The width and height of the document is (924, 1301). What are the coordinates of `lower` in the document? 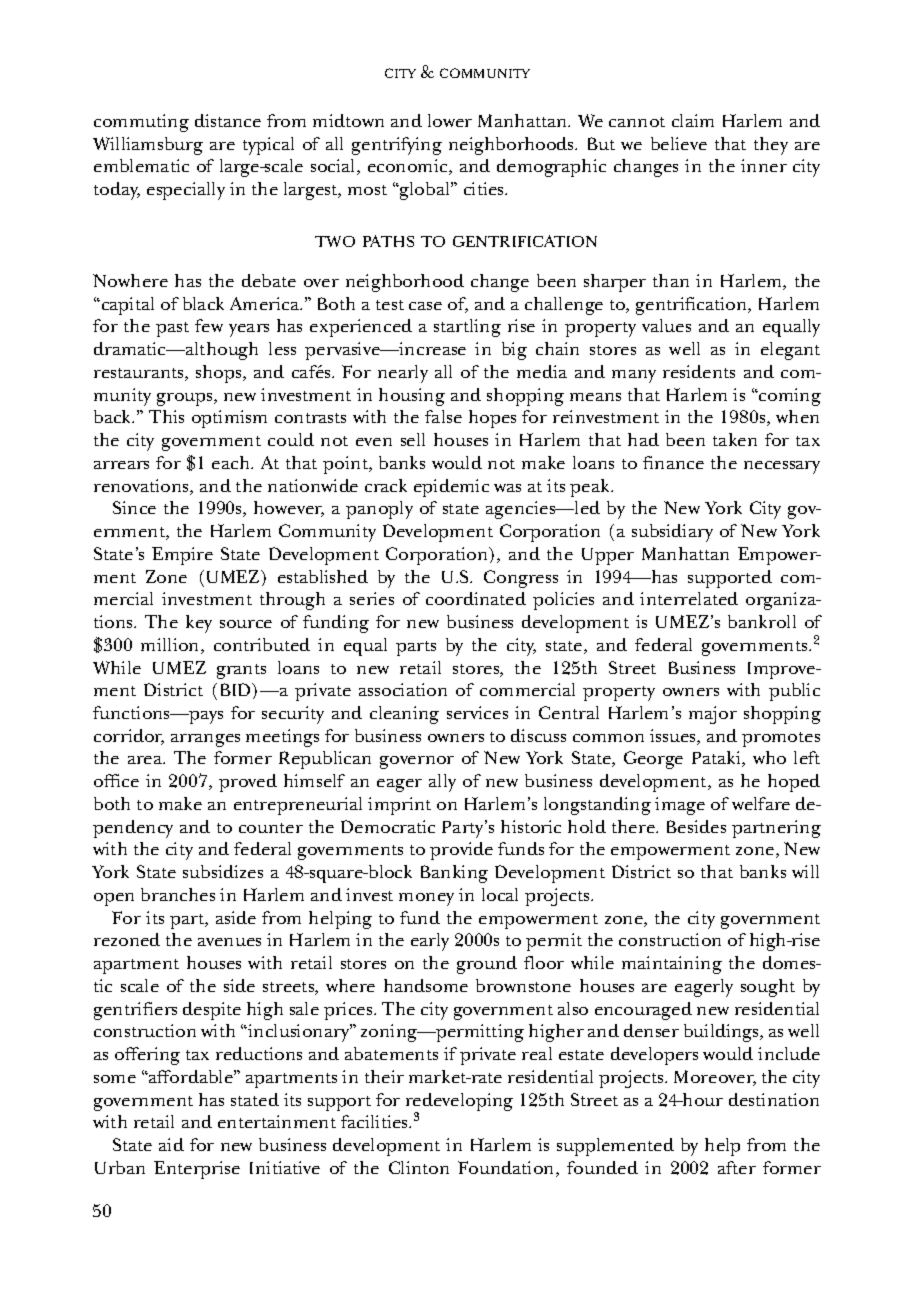 It's located at (450, 120).
